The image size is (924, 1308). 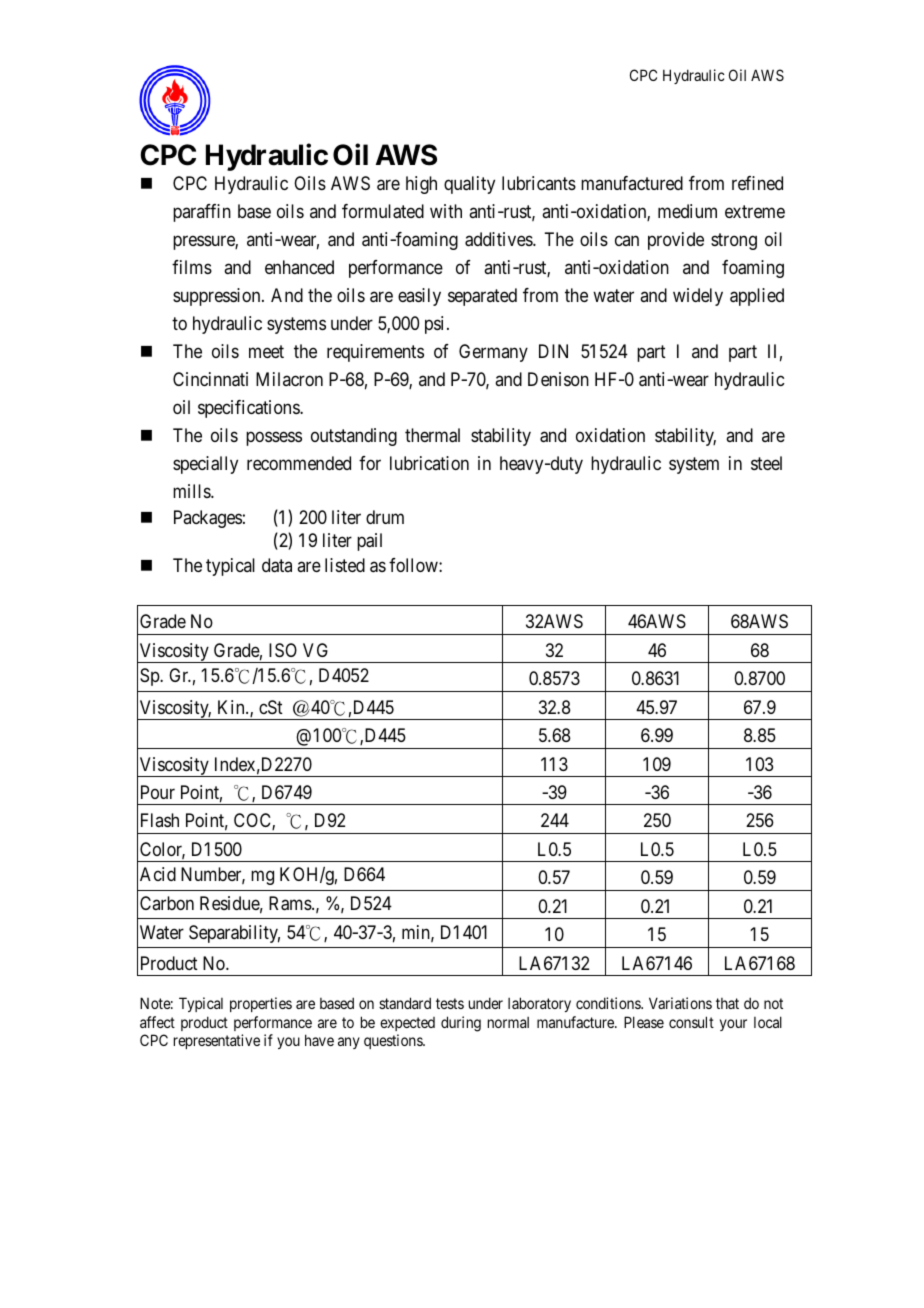 What do you see at coordinates (202, 213) in the page?
I see `paraffin` at bounding box center [202, 213].
